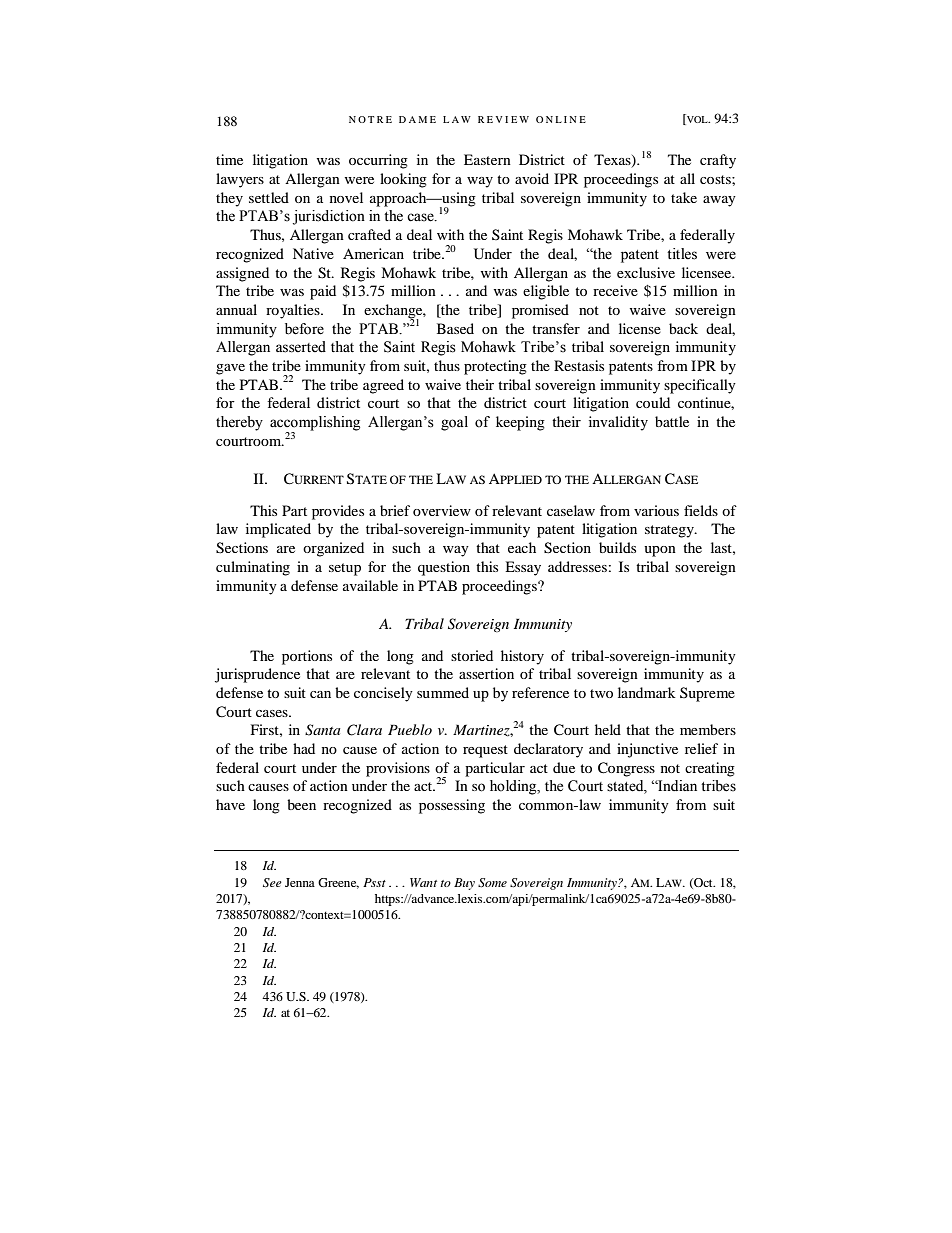 The image size is (952, 1233). Describe the element at coordinates (300, 882) in the document. I see `Jenna` at that location.
